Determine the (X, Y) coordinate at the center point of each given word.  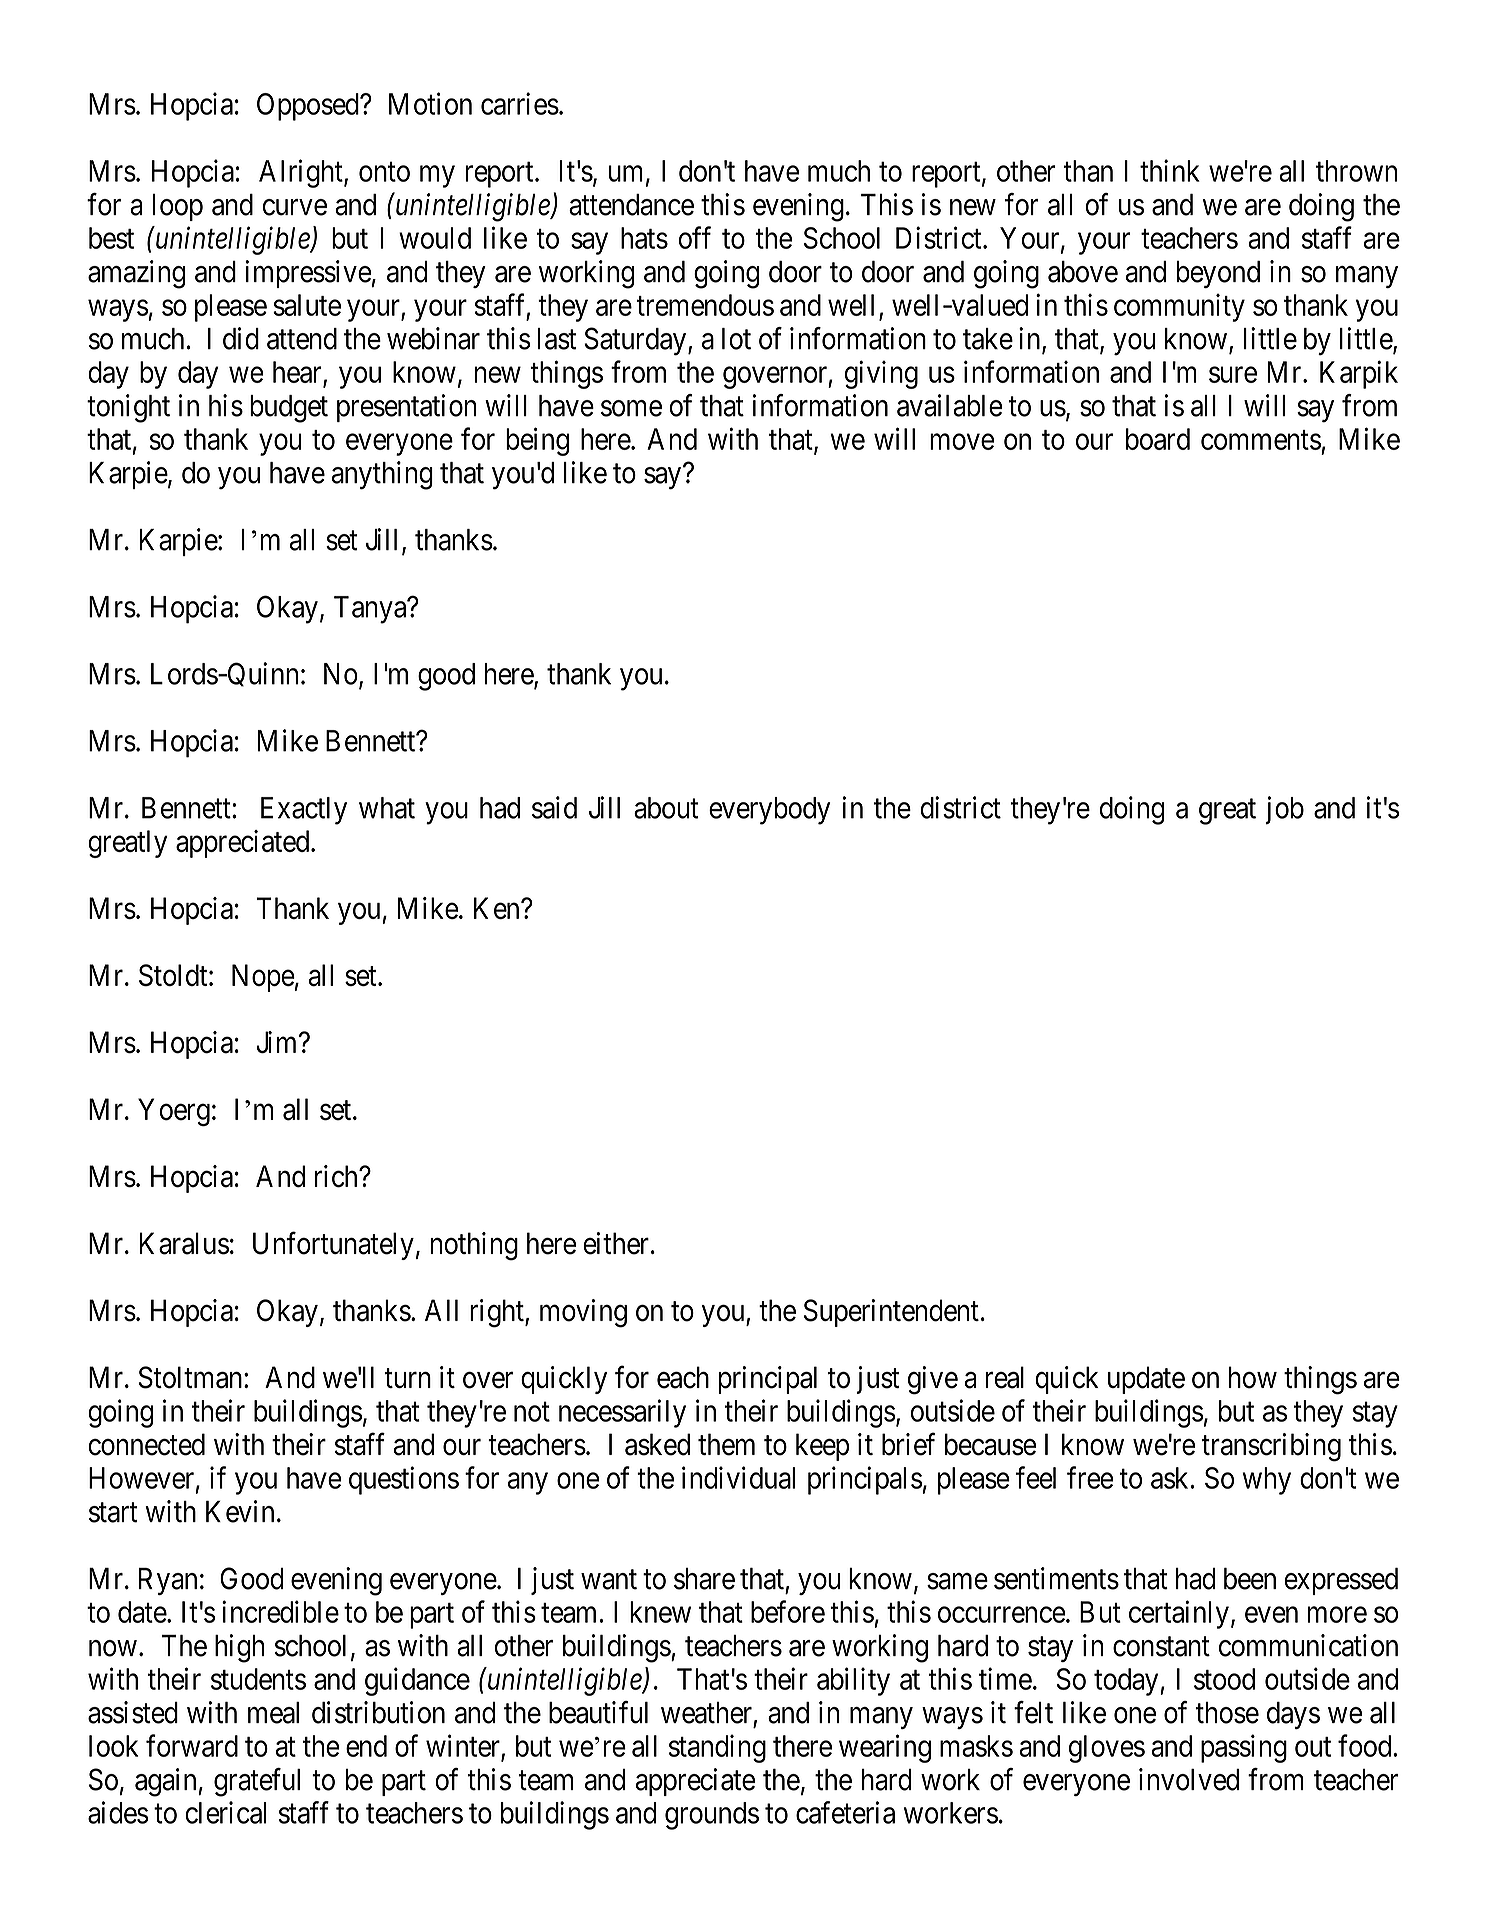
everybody (769, 811)
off (695, 237)
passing (1244, 1748)
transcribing (1271, 1447)
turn (408, 1378)
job (1285, 810)
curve (295, 207)
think (1170, 170)
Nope (263, 978)
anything (382, 475)
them (726, 1444)
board (1158, 439)
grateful (257, 1782)
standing (717, 1748)
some (631, 408)
